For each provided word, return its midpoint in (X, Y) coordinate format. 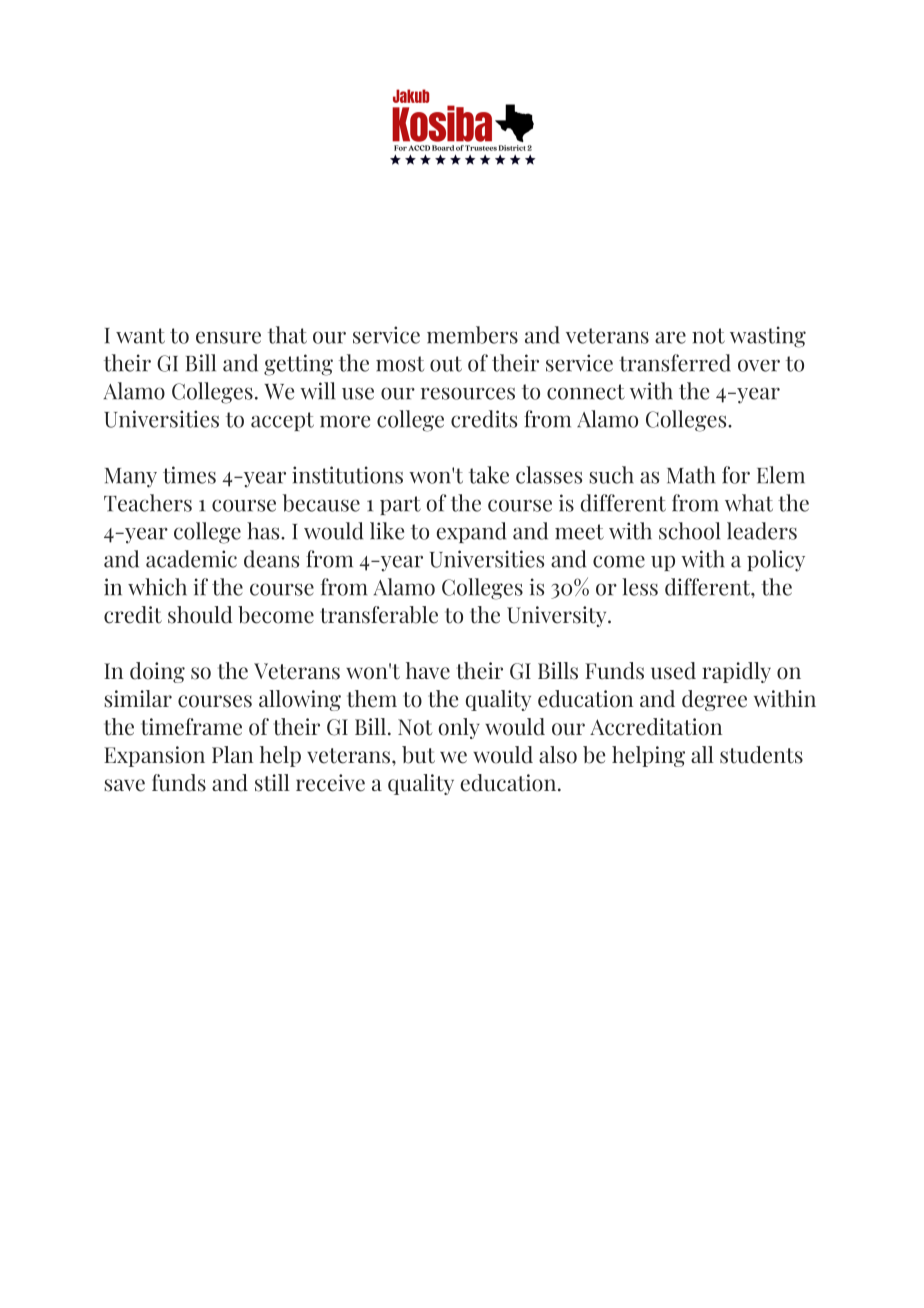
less (640, 587)
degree (714, 700)
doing (157, 672)
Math (691, 475)
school (689, 531)
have (428, 671)
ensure (228, 337)
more (345, 421)
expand (471, 532)
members (472, 335)
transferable (379, 615)
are (670, 337)
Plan (232, 754)
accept (282, 421)
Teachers (148, 503)
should (200, 615)
